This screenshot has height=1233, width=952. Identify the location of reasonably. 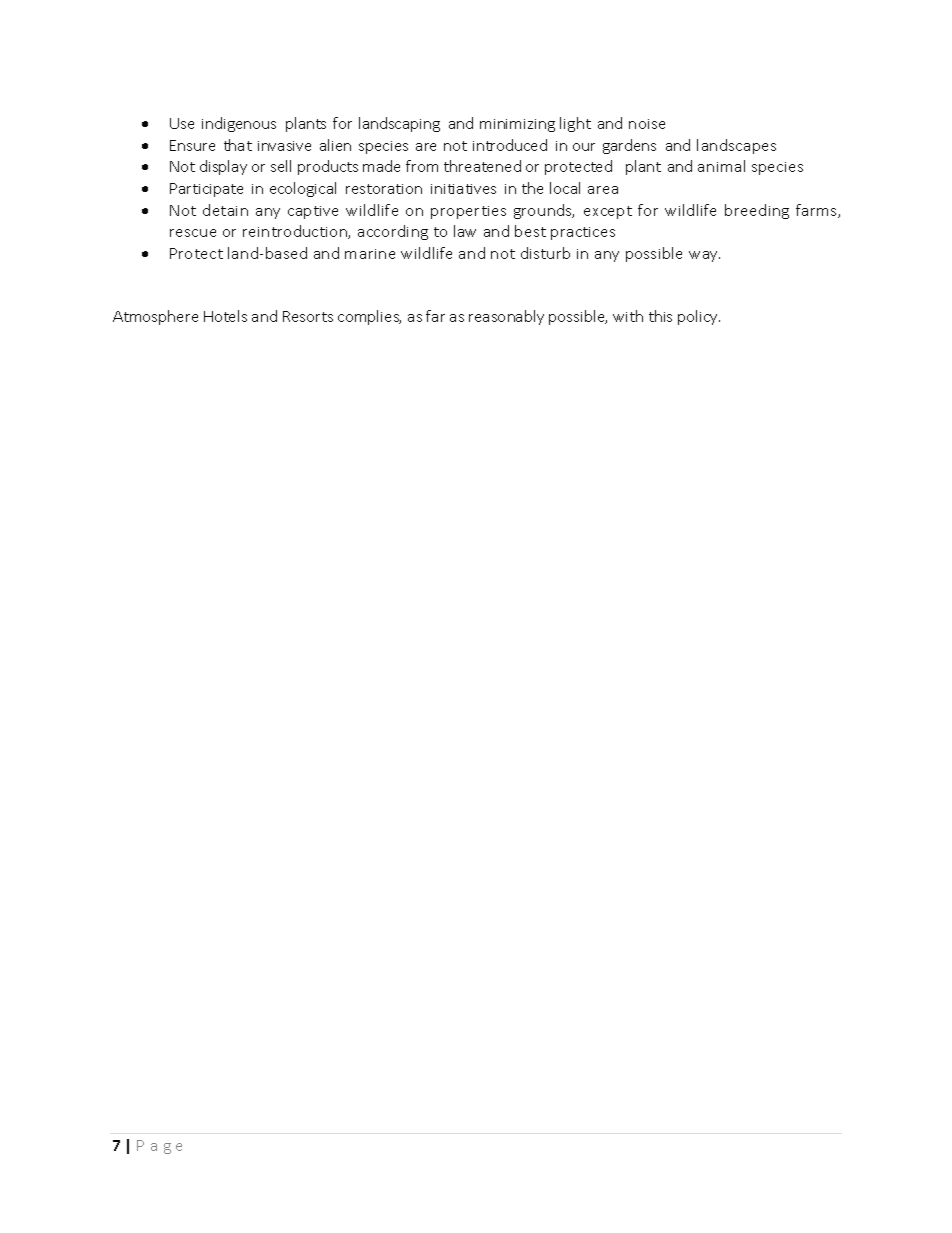
(506, 317).
